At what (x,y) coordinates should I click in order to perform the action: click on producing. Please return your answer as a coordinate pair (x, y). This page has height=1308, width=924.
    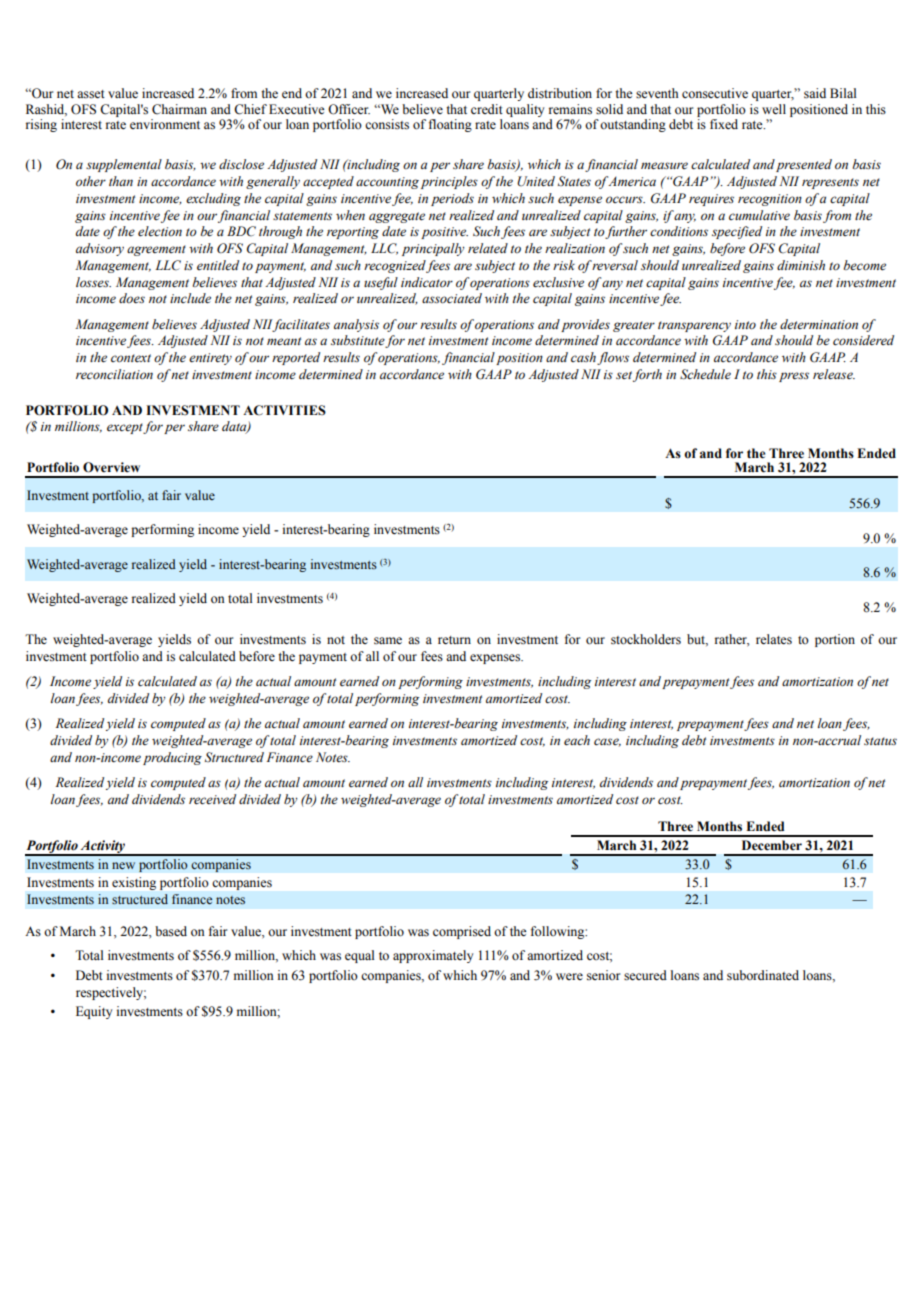
    Looking at the image, I should click on (172, 758).
